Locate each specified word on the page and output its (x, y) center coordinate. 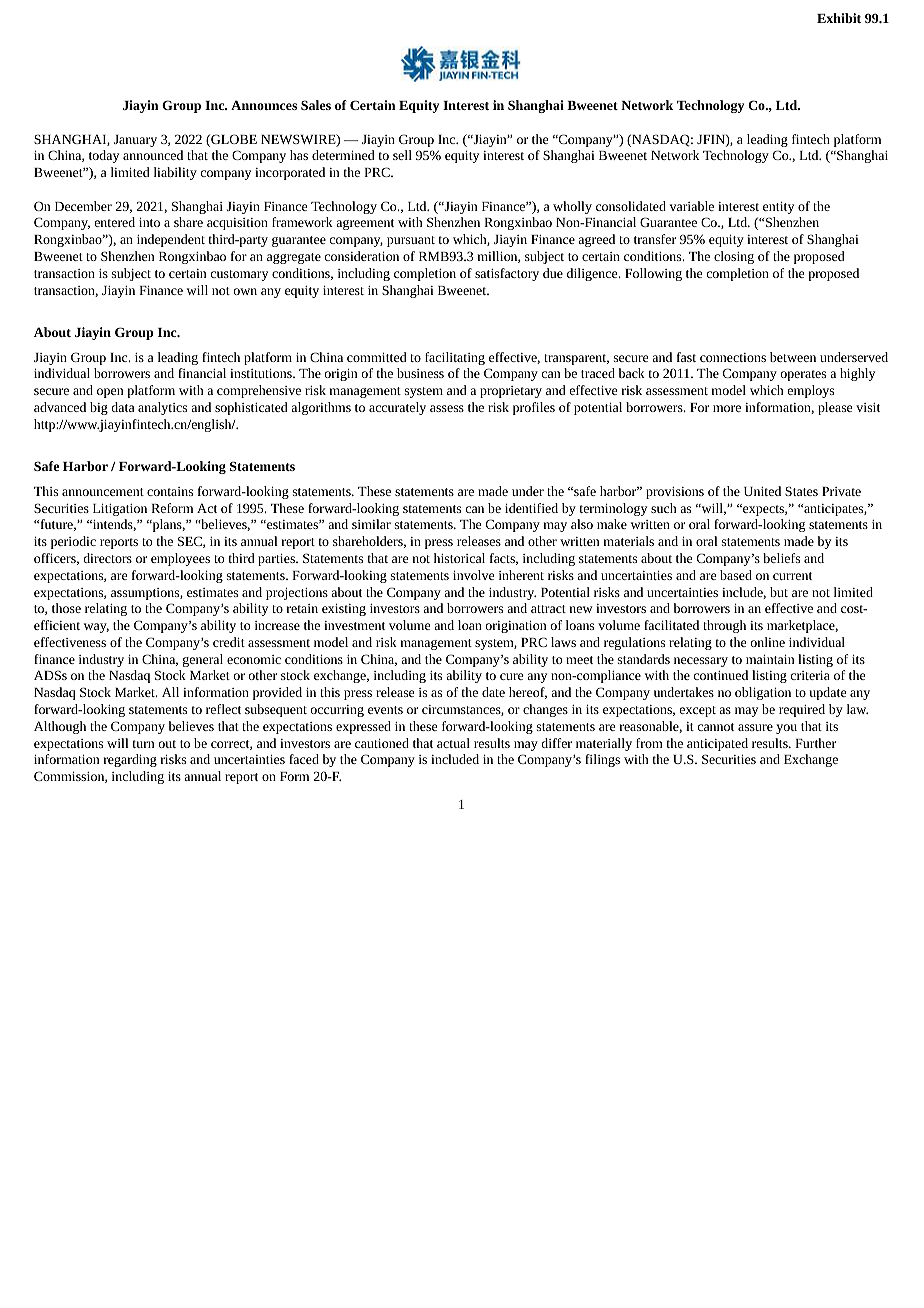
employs (811, 391)
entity (778, 208)
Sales (316, 105)
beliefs (781, 558)
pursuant (411, 241)
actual (453, 743)
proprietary (511, 392)
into (149, 222)
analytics (162, 408)
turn (143, 744)
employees (180, 559)
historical (459, 558)
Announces (264, 105)
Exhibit (839, 18)
